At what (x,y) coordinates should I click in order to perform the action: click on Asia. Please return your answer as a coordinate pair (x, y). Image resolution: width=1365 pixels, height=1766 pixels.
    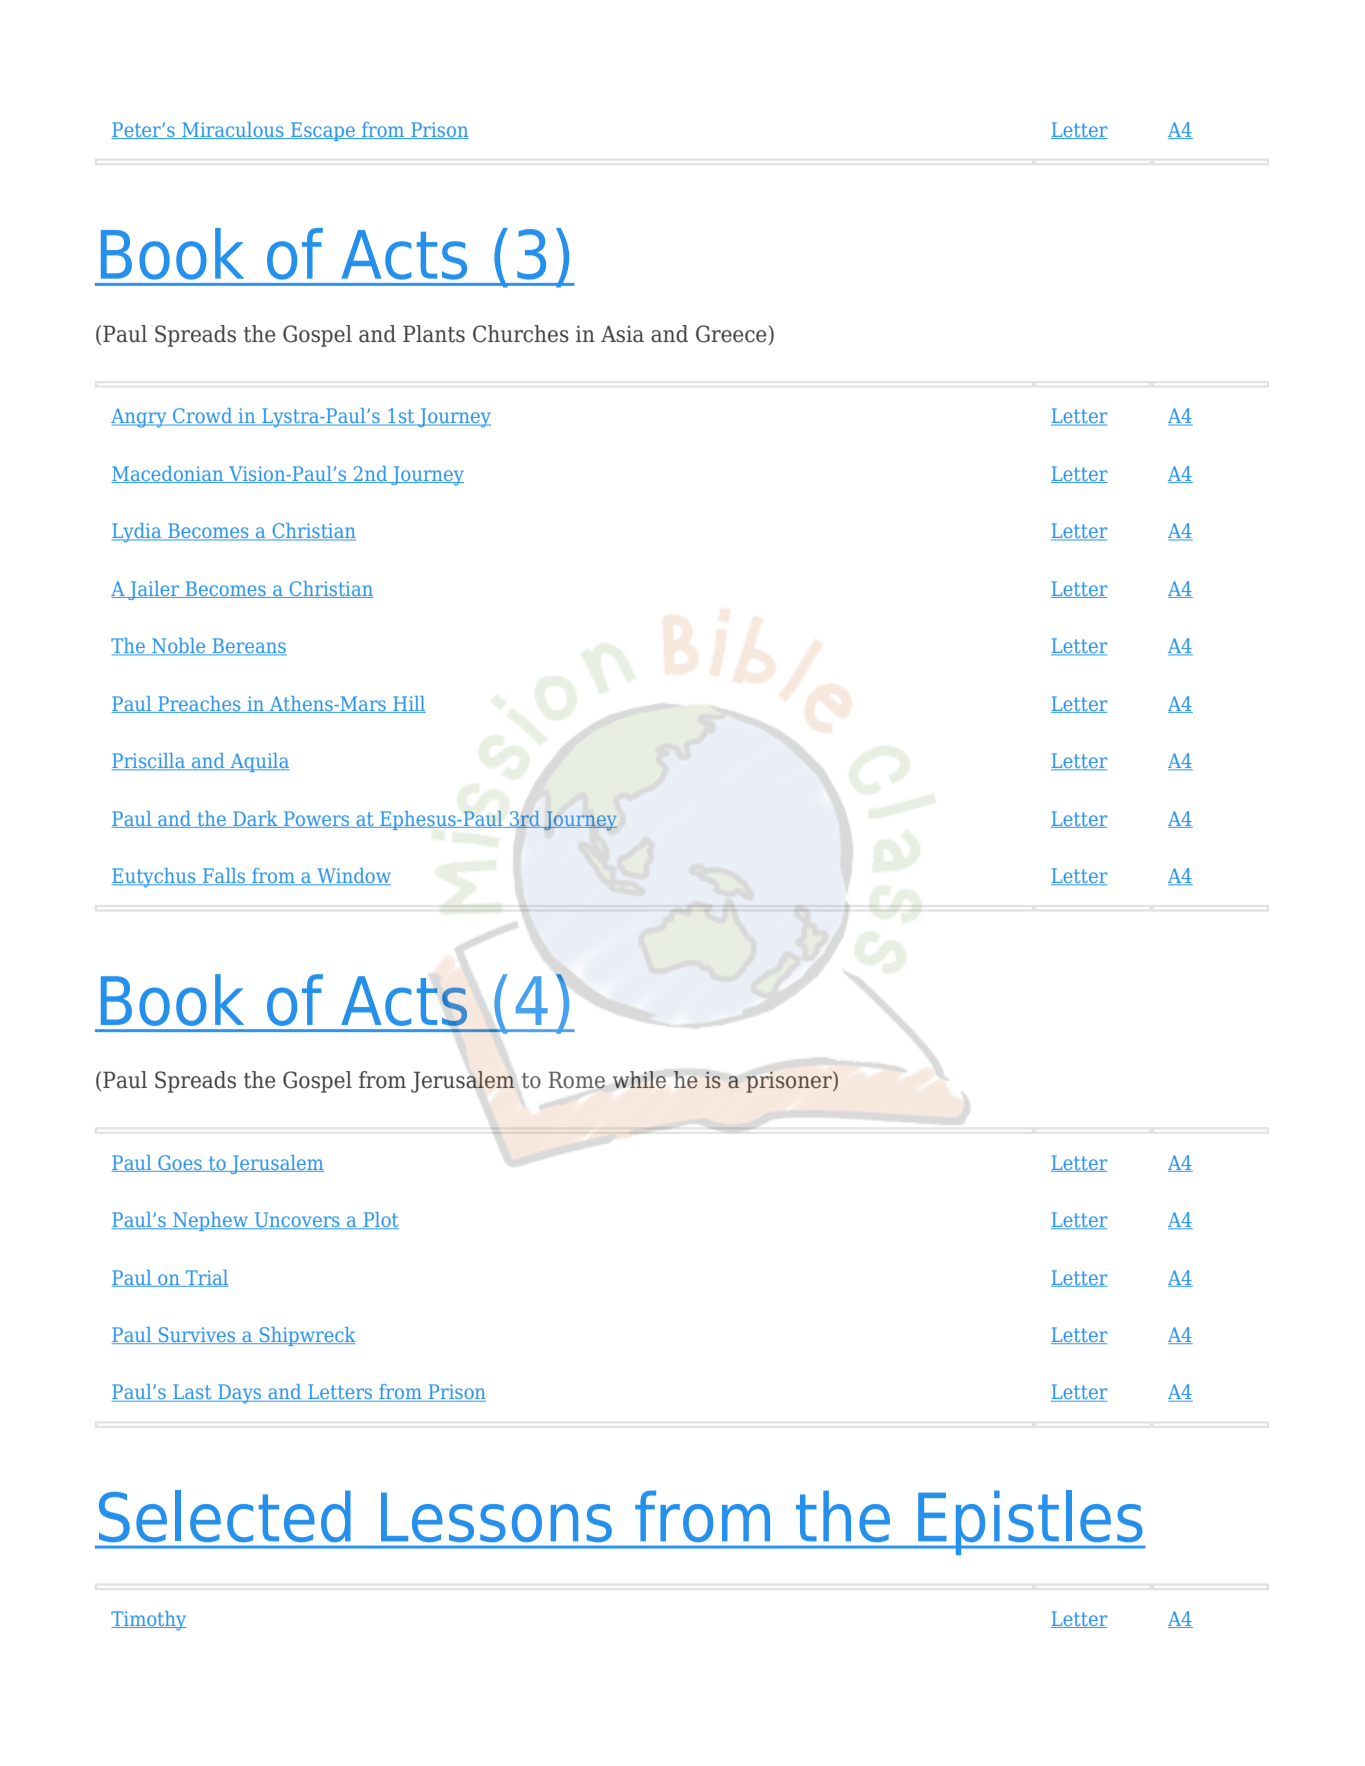
    Looking at the image, I should click on (622, 334).
